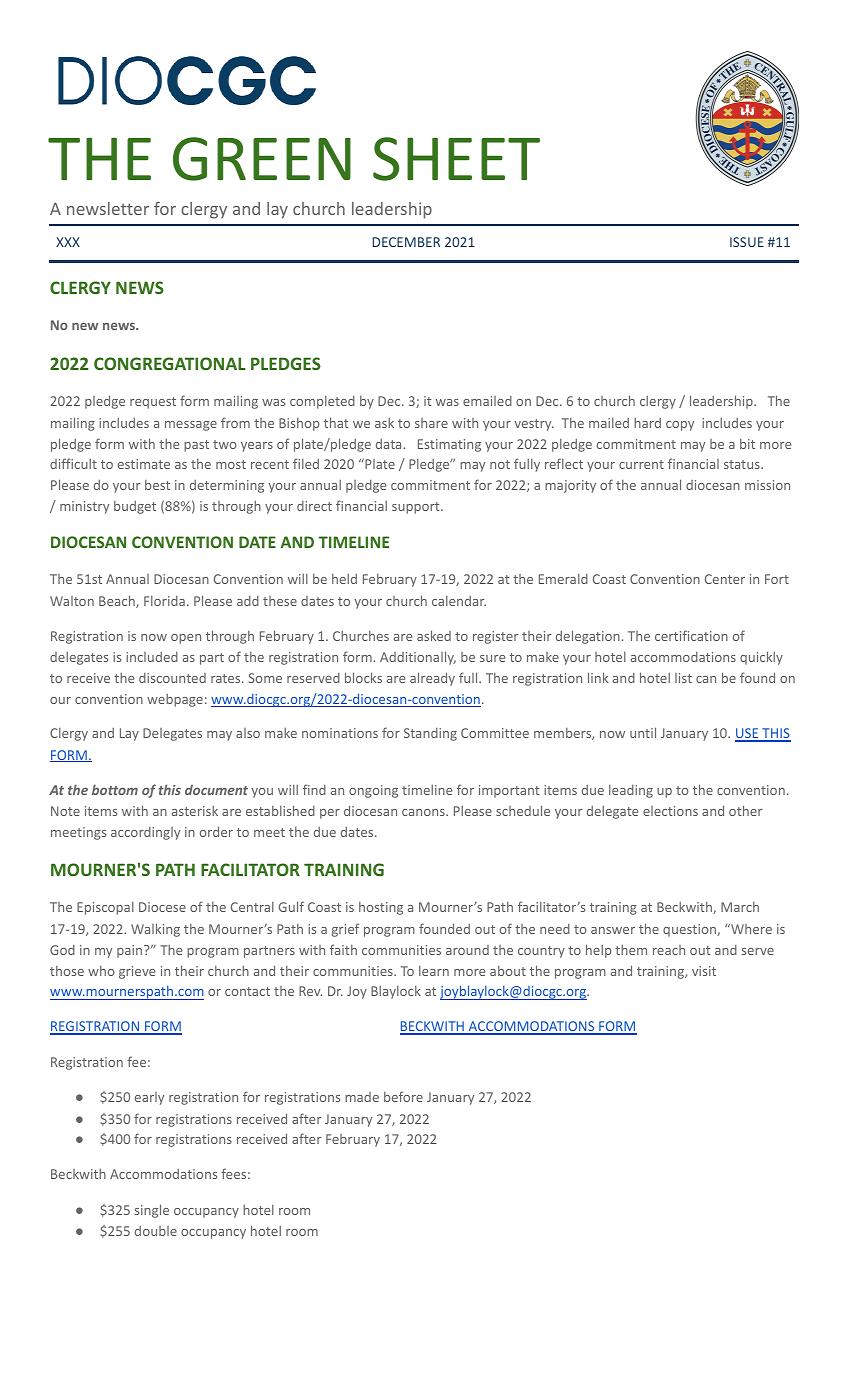  I want to click on list, so click(683, 678).
